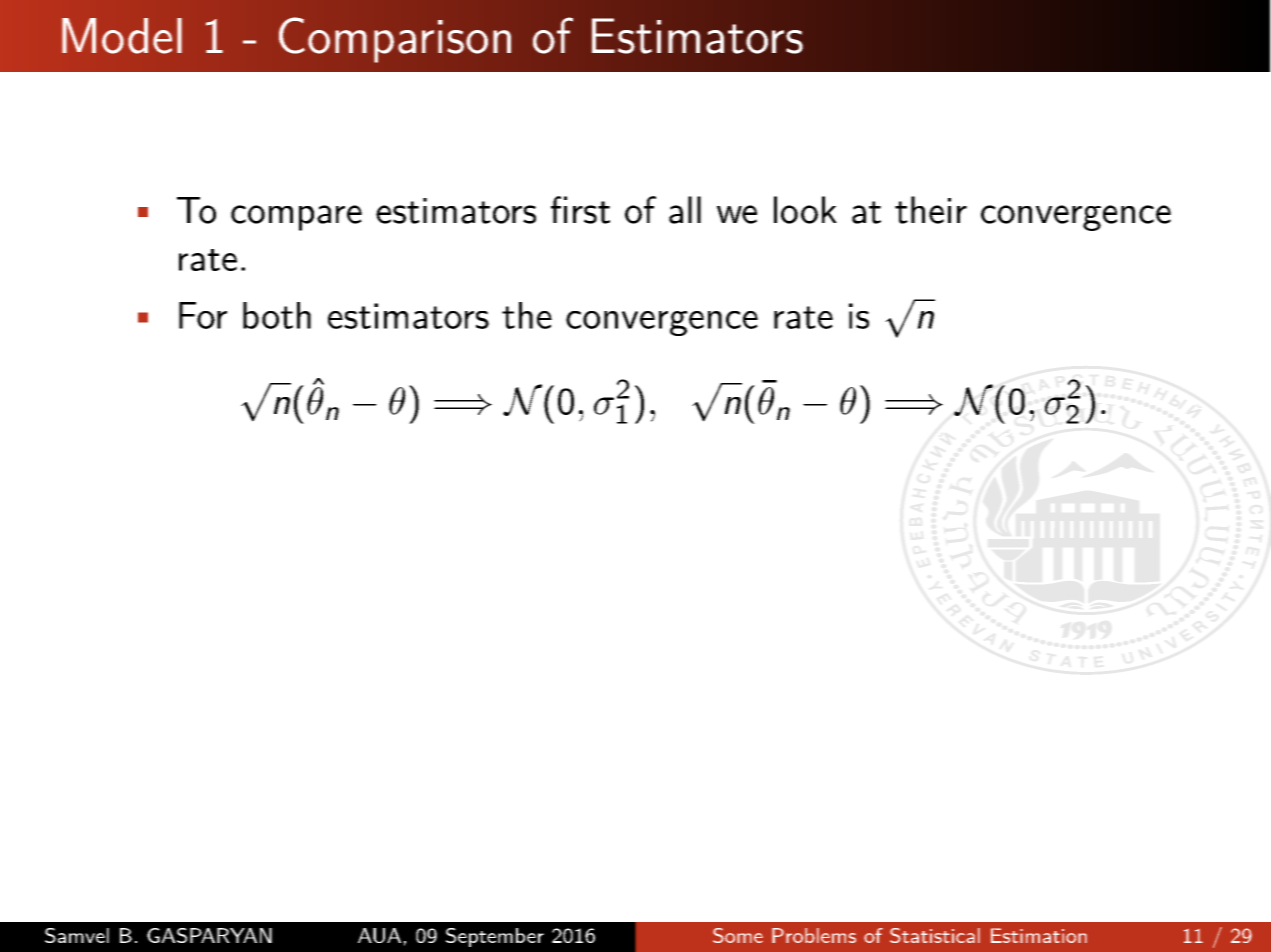 The width and height of the image is (1271, 952). What do you see at coordinates (1039, 935) in the image?
I see `Estimation` at bounding box center [1039, 935].
